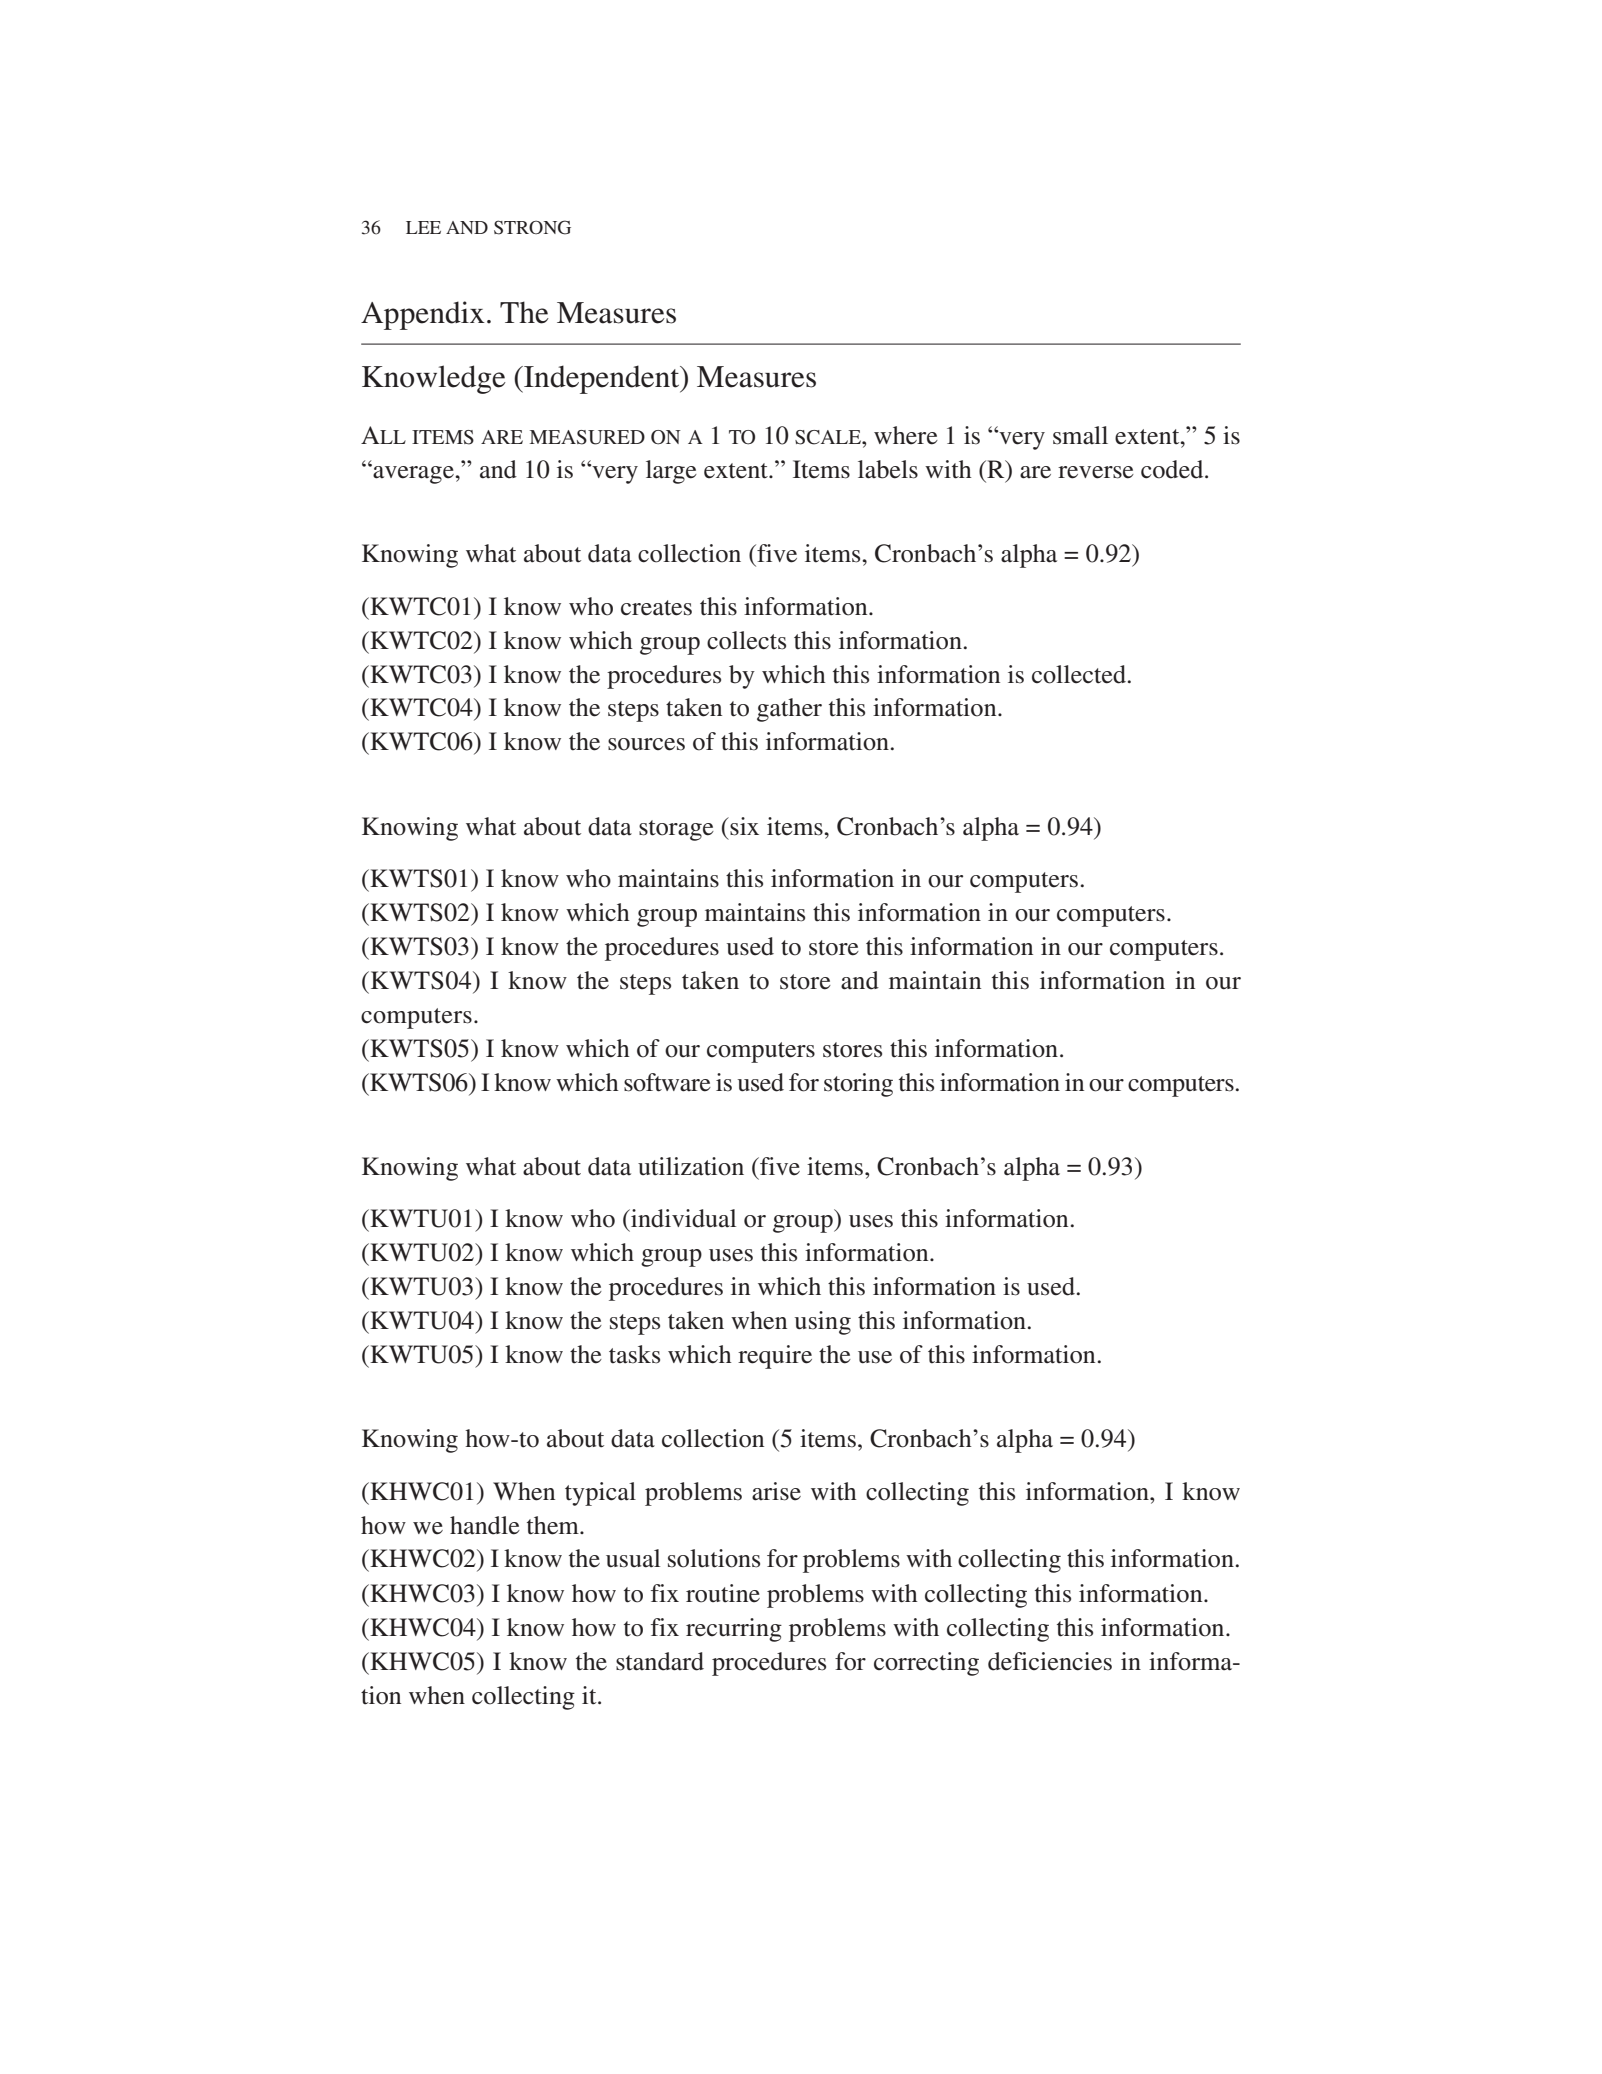 This screenshot has height=2074, width=1602. Describe the element at coordinates (743, 826) in the screenshot. I see `six` at that location.
